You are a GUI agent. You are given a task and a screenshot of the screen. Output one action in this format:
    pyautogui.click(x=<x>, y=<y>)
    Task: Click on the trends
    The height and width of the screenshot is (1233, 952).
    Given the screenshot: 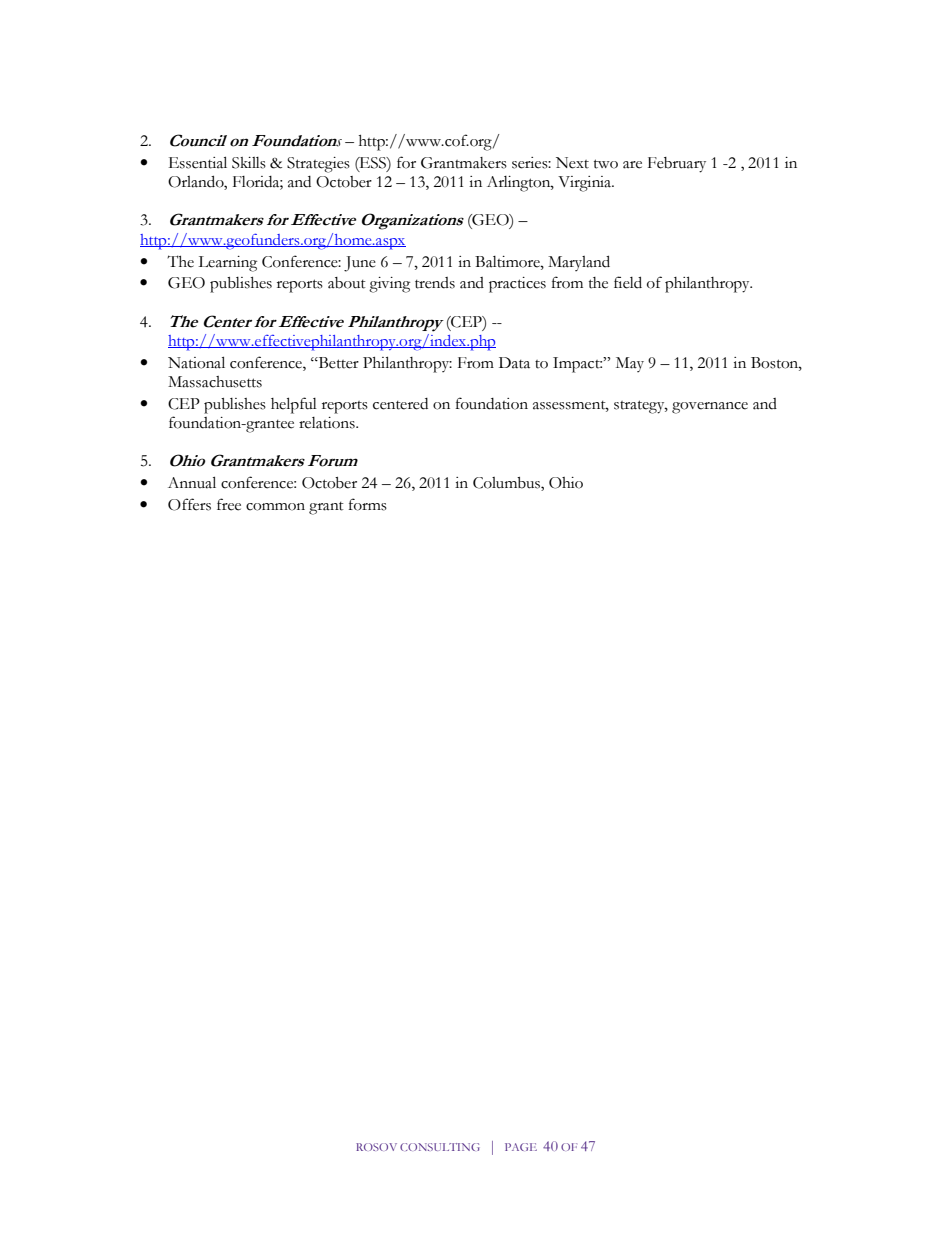 What is the action you would take?
    pyautogui.click(x=435, y=283)
